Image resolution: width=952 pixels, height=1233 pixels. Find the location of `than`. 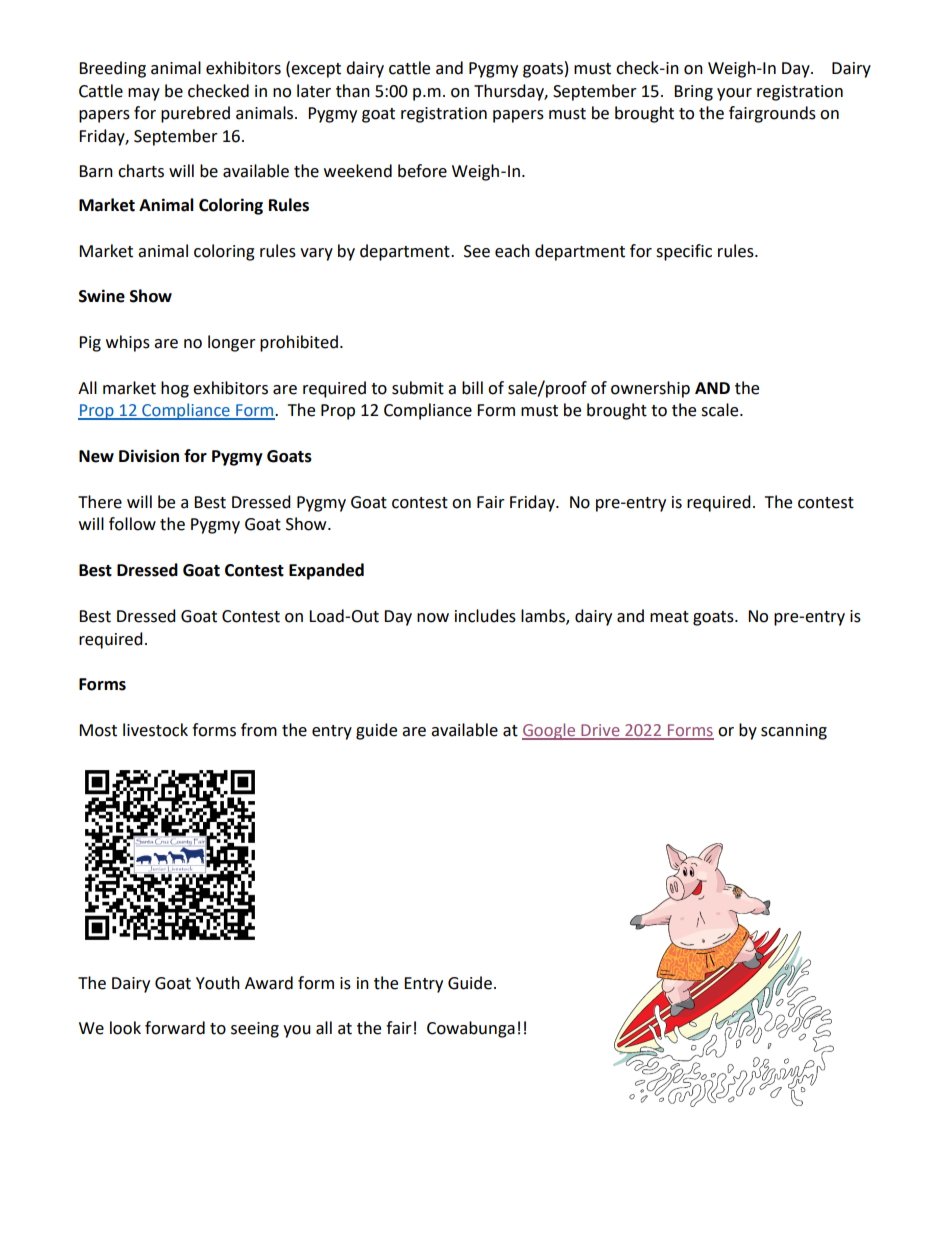

than is located at coordinates (353, 91).
